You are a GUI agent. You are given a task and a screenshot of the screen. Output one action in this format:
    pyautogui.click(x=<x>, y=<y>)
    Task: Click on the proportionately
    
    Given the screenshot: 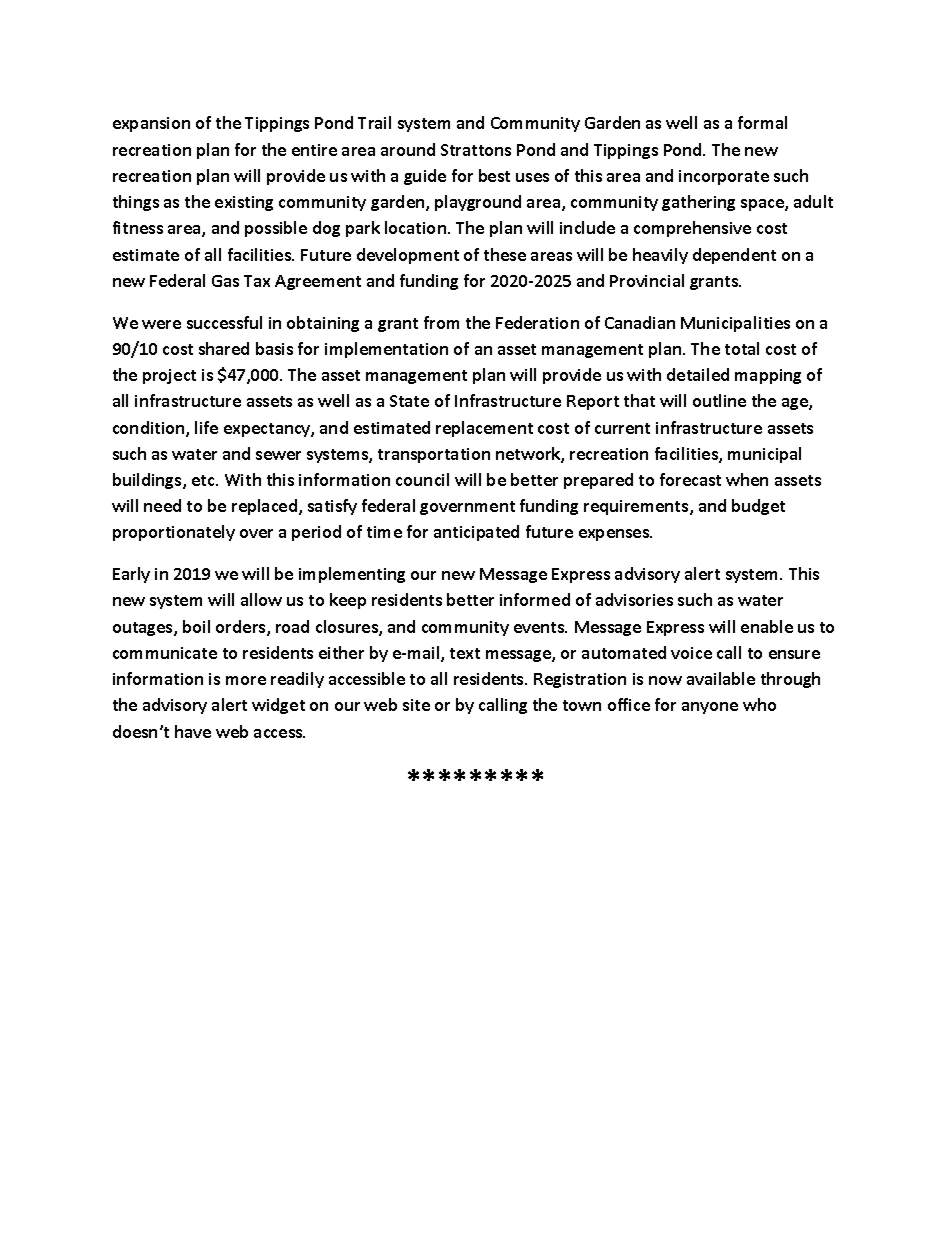 What is the action you would take?
    pyautogui.click(x=174, y=533)
